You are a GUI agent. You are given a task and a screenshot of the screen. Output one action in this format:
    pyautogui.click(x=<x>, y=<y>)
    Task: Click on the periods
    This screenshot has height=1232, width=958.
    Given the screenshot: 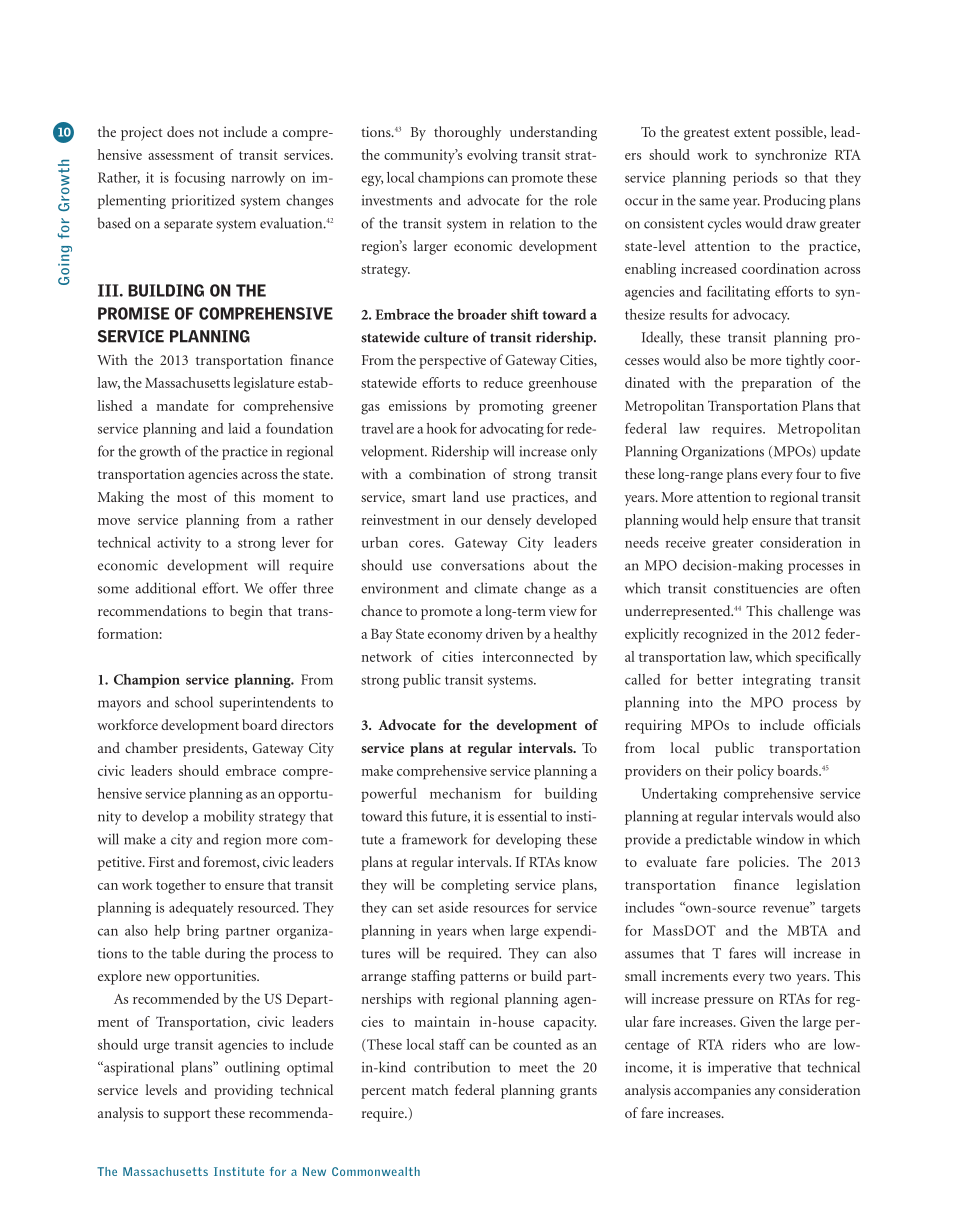 What is the action you would take?
    pyautogui.click(x=755, y=179)
